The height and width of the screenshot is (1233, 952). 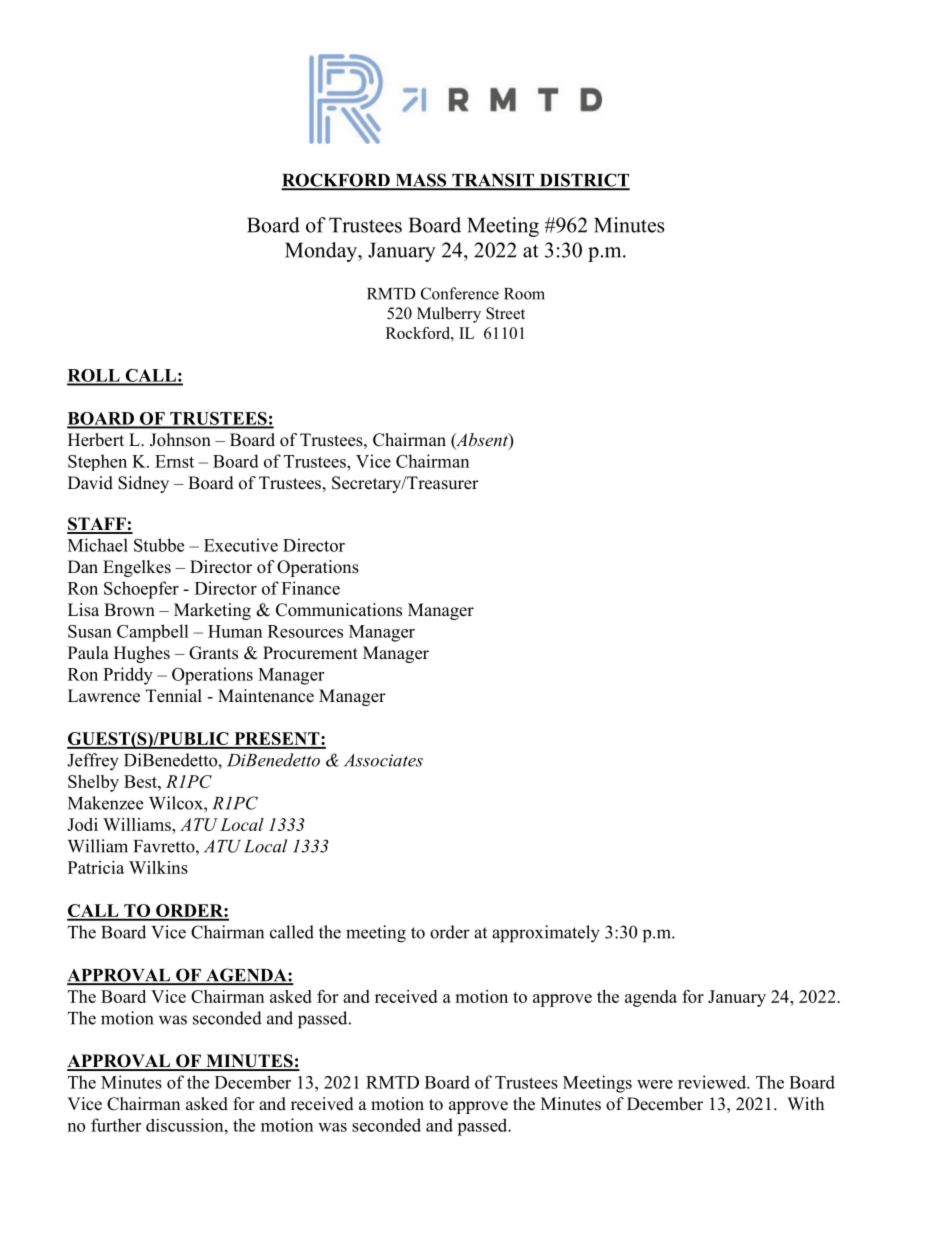 I want to click on Monday, so click(x=322, y=252).
